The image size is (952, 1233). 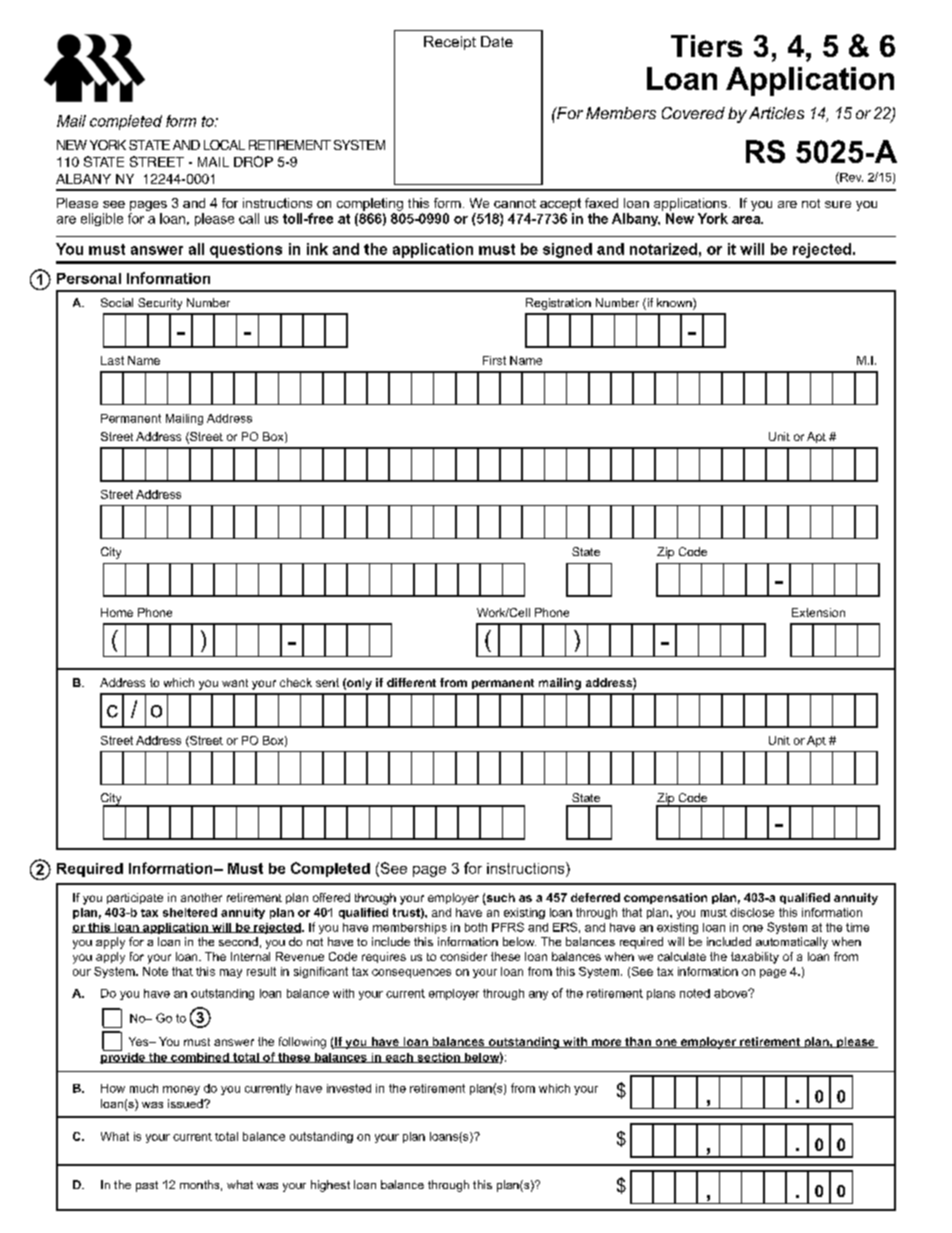 I want to click on section, so click(x=438, y=1058).
